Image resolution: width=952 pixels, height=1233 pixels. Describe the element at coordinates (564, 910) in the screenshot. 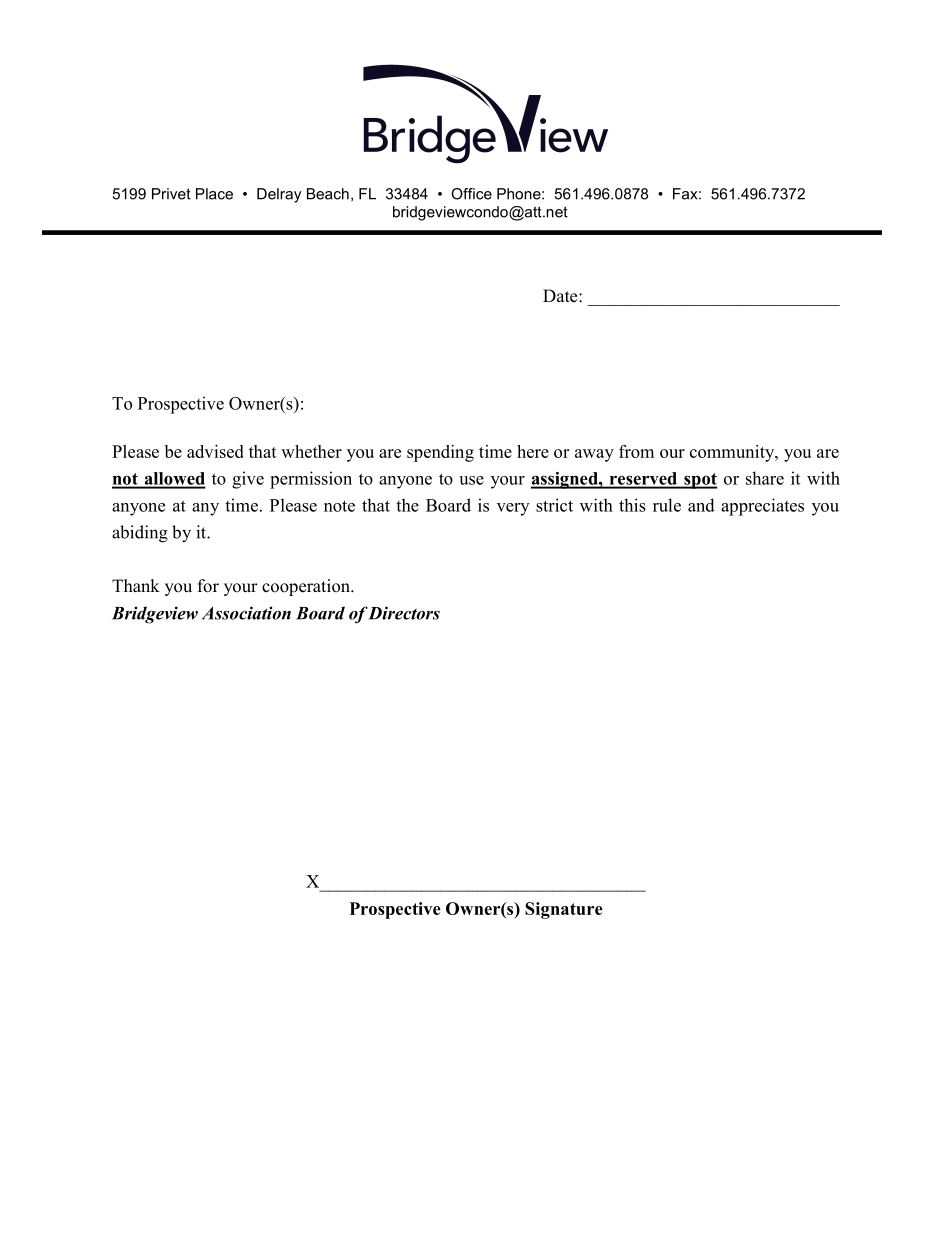

I see `Signature` at that location.
